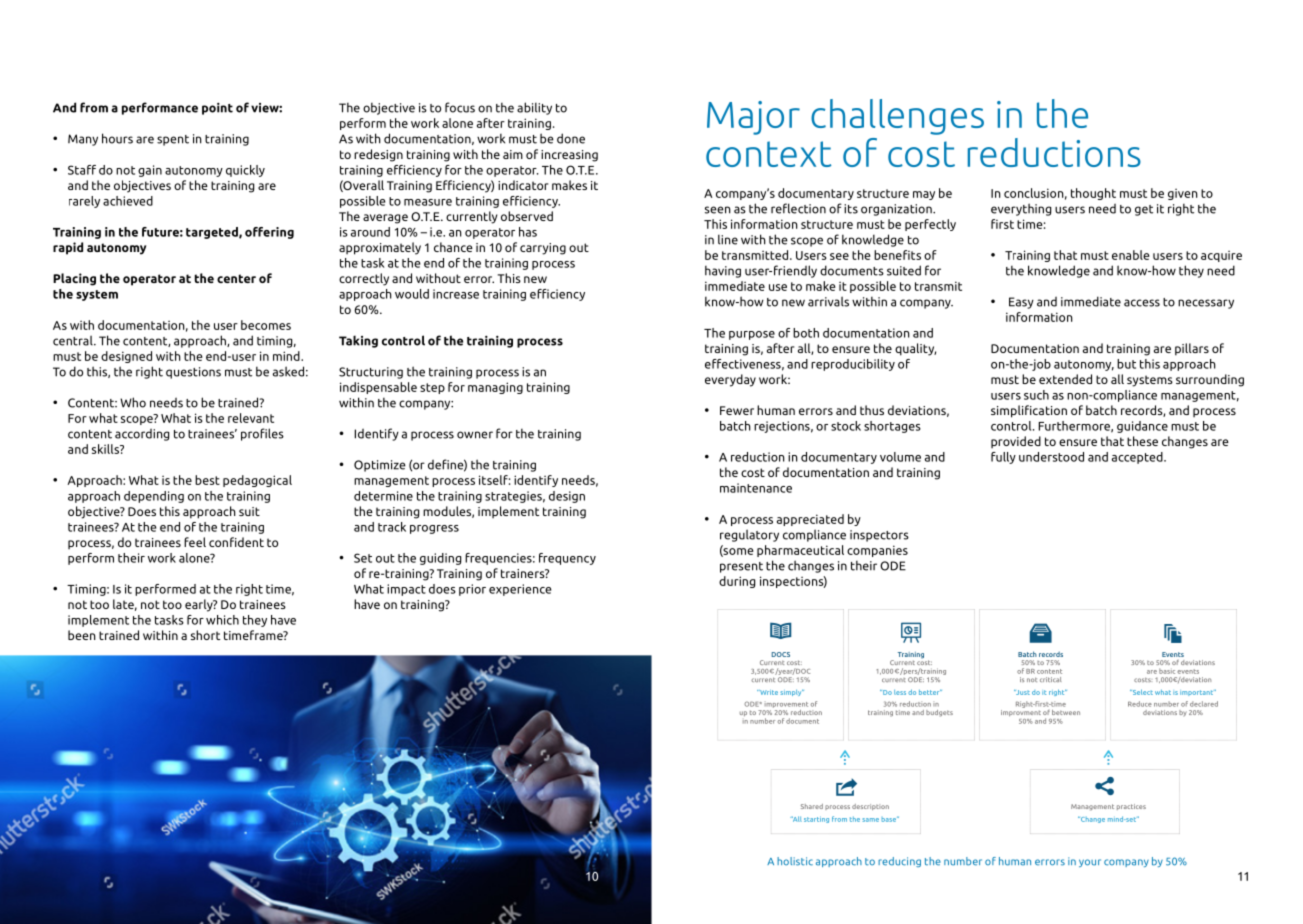  What do you see at coordinates (795, 861) in the document?
I see `holistic` at bounding box center [795, 861].
